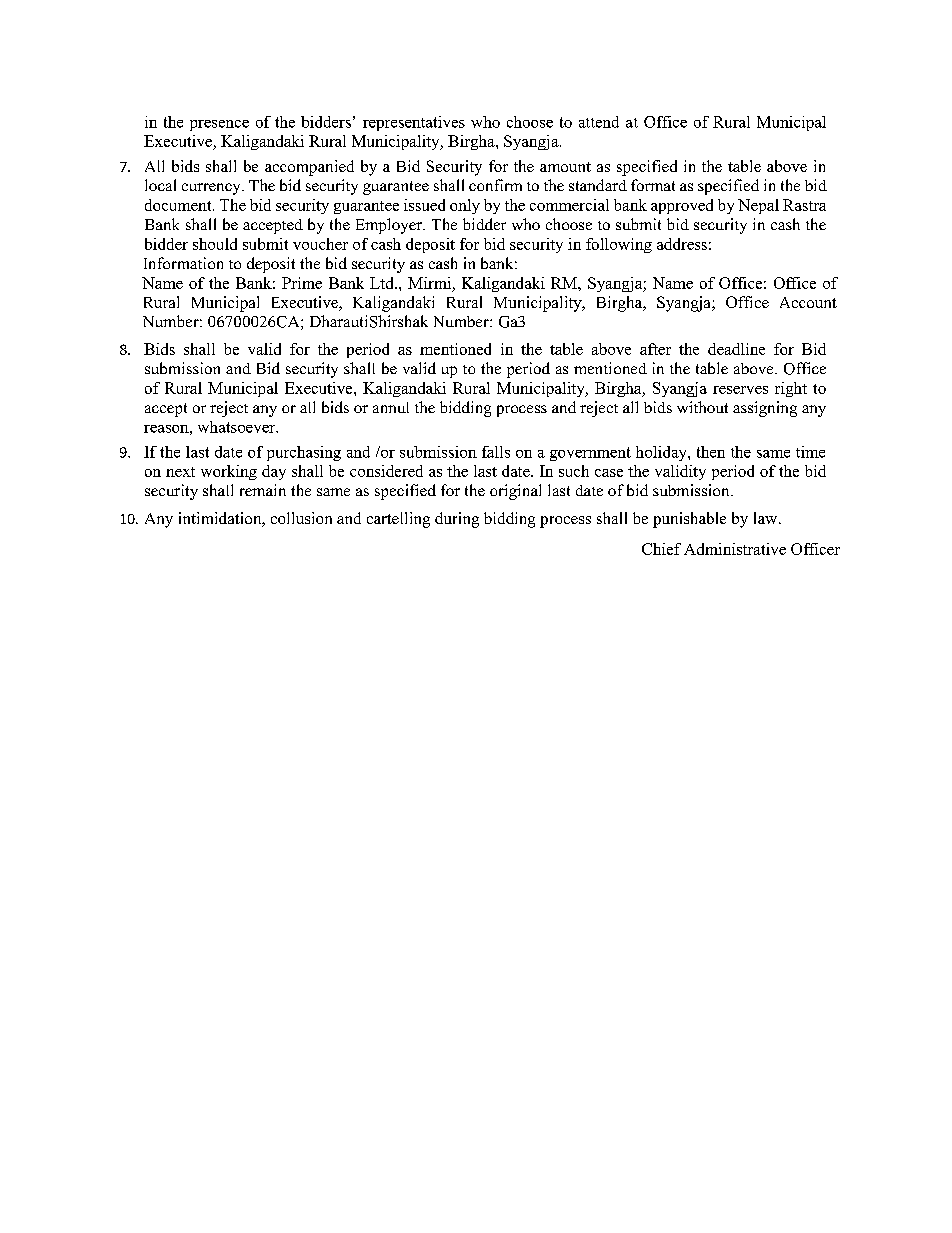  Describe the element at coordinates (465, 206) in the page. I see `only` at that location.
